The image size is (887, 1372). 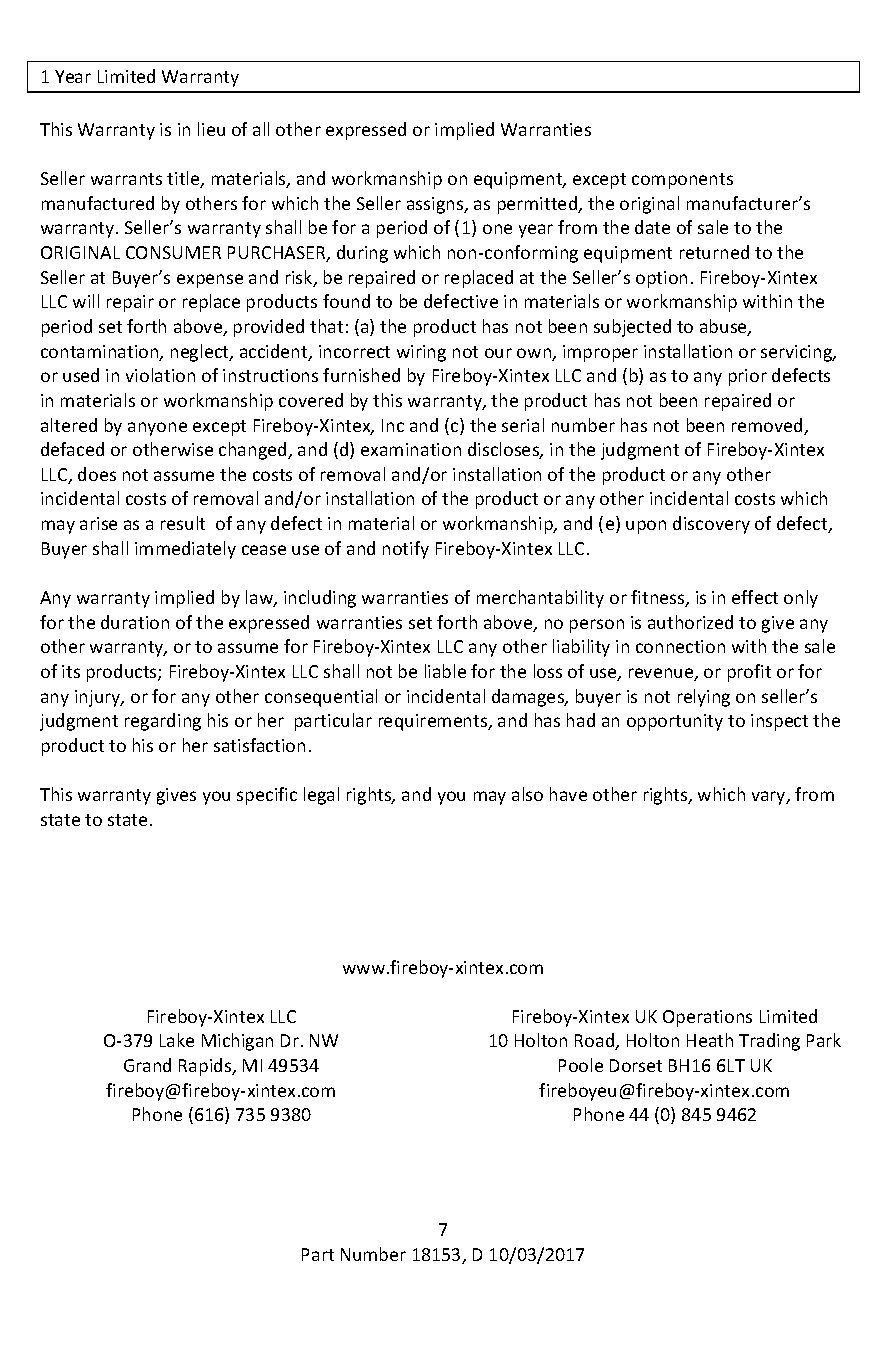 What do you see at coordinates (436, 205) in the screenshot?
I see `assigns` at bounding box center [436, 205].
